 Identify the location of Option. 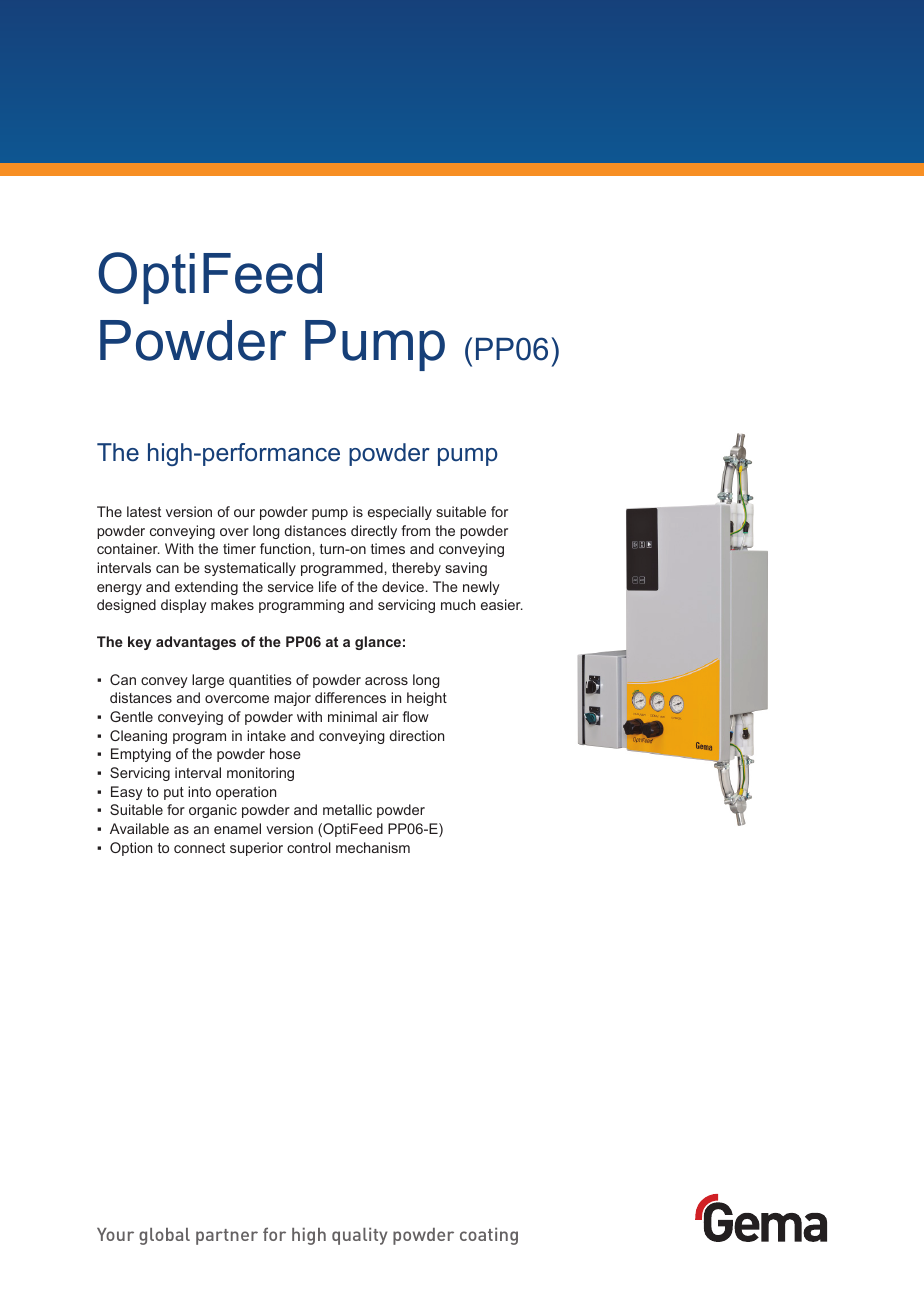
(131, 849).
